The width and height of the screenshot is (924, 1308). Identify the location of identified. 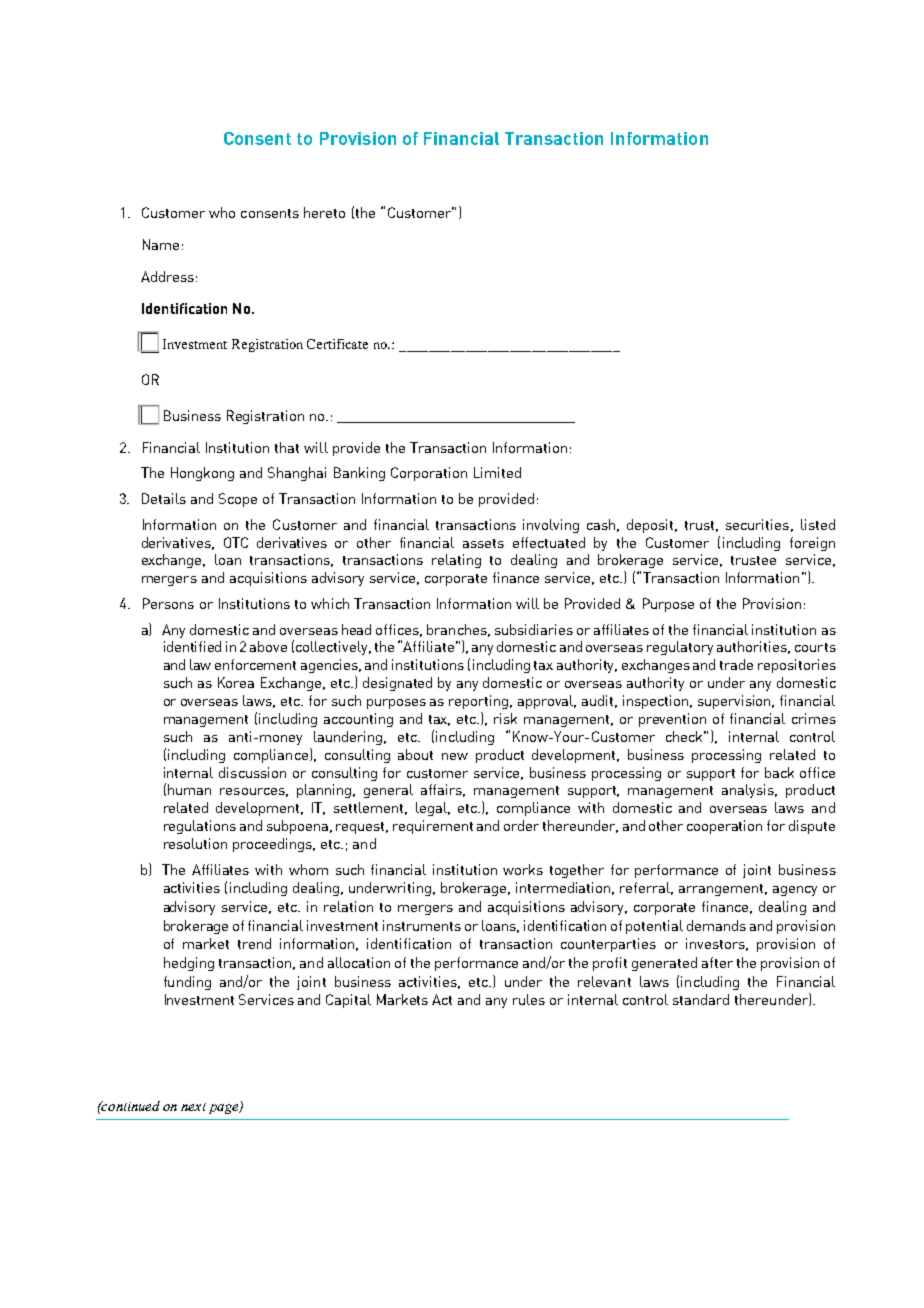
(192, 646).
